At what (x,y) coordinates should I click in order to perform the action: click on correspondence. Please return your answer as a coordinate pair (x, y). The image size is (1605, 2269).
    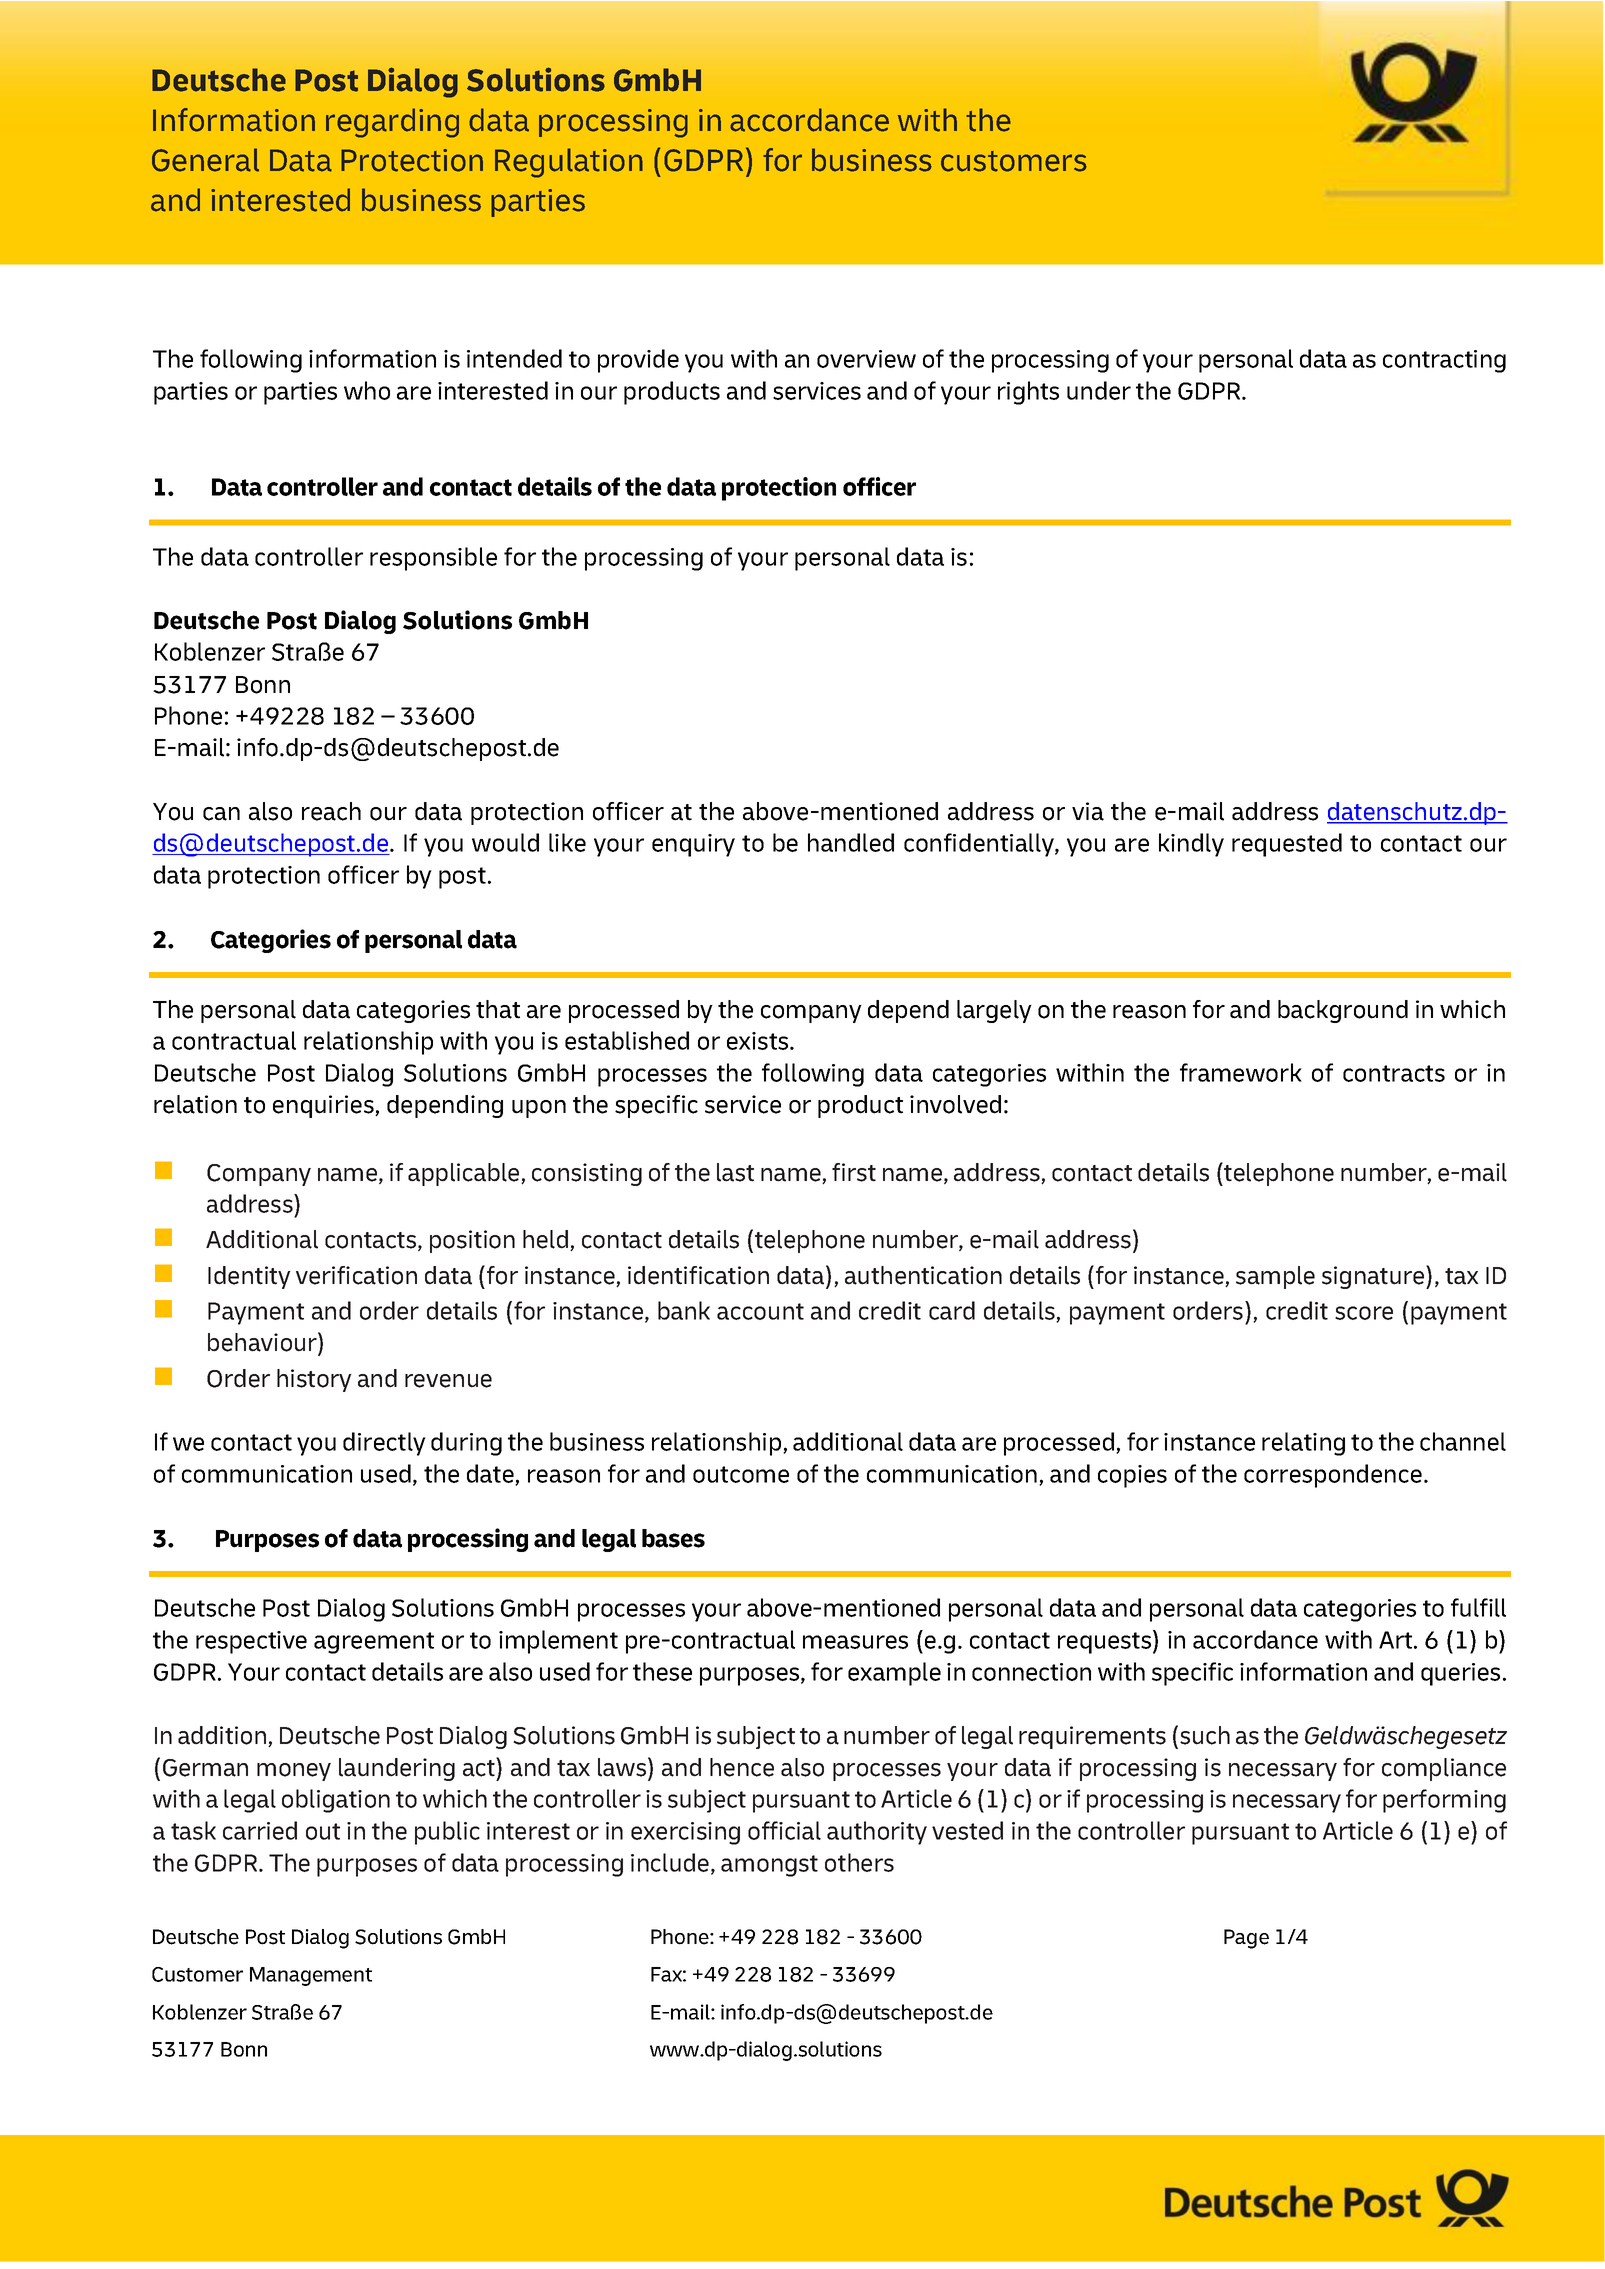
    Looking at the image, I should click on (1333, 1476).
